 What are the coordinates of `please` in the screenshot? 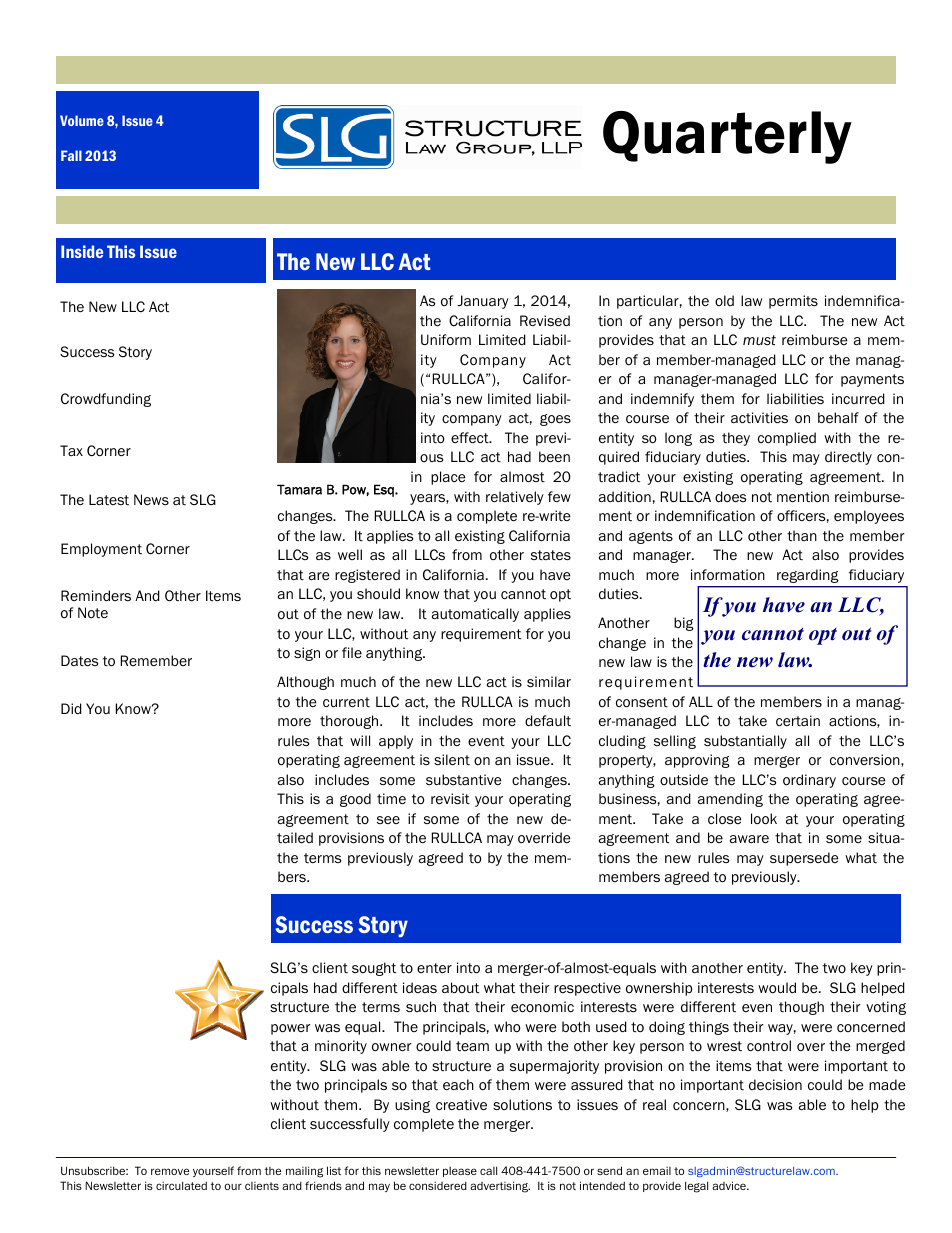 It's located at (460, 1172).
